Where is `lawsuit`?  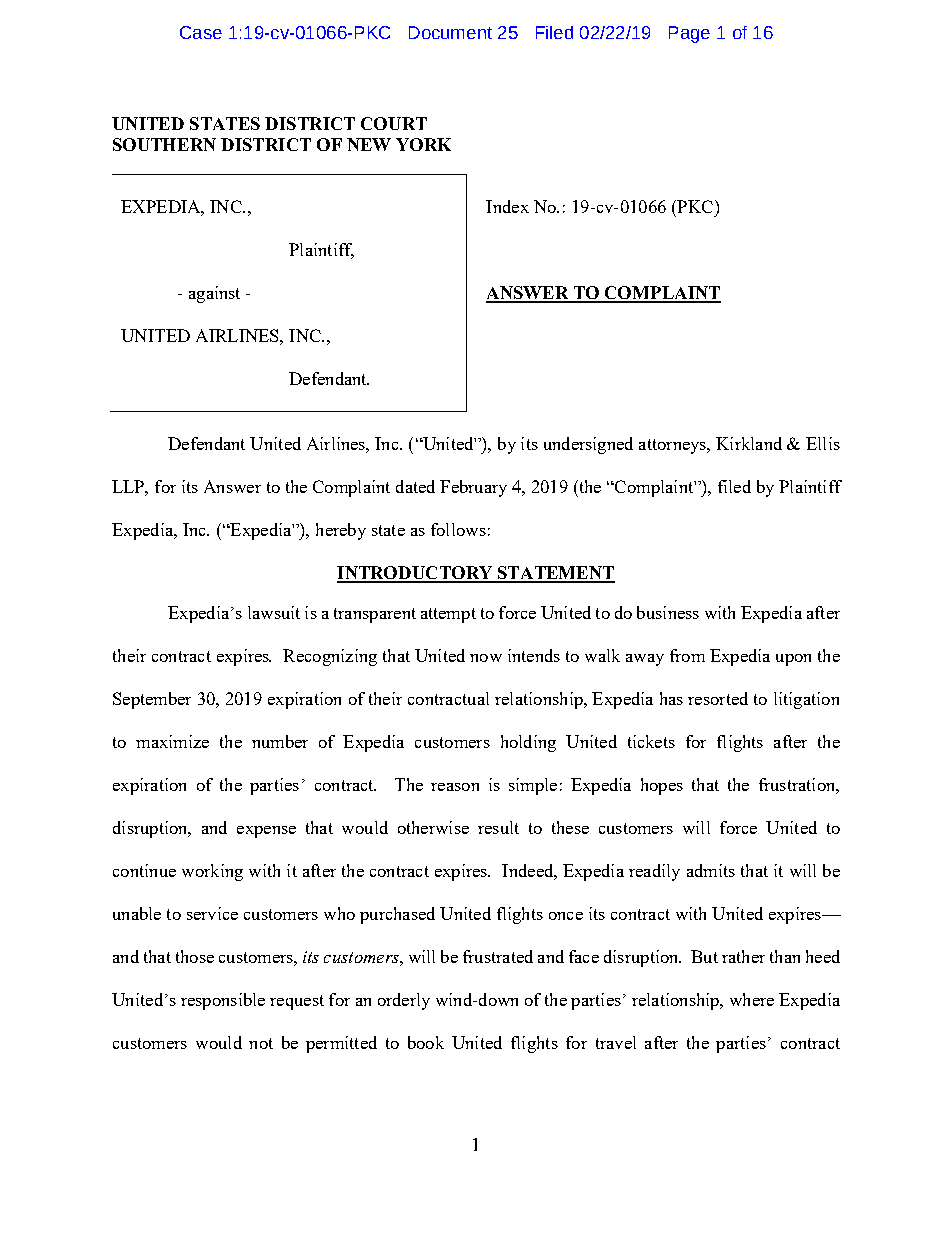 lawsuit is located at coordinates (274, 612).
